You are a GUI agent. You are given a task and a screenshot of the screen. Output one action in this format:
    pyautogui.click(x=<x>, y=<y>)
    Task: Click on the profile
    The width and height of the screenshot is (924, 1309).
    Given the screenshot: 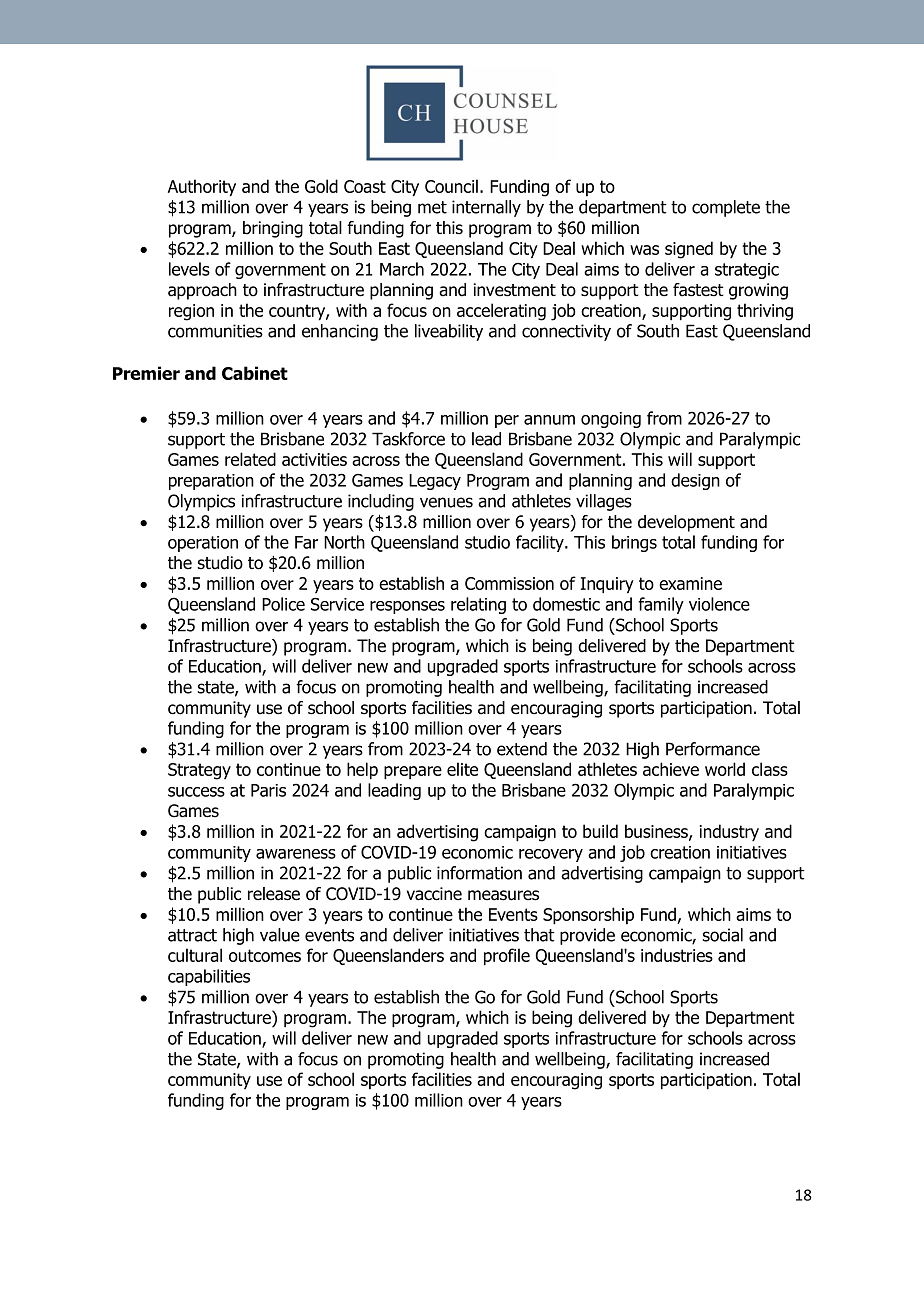 What is the action you would take?
    pyautogui.click(x=507, y=957)
